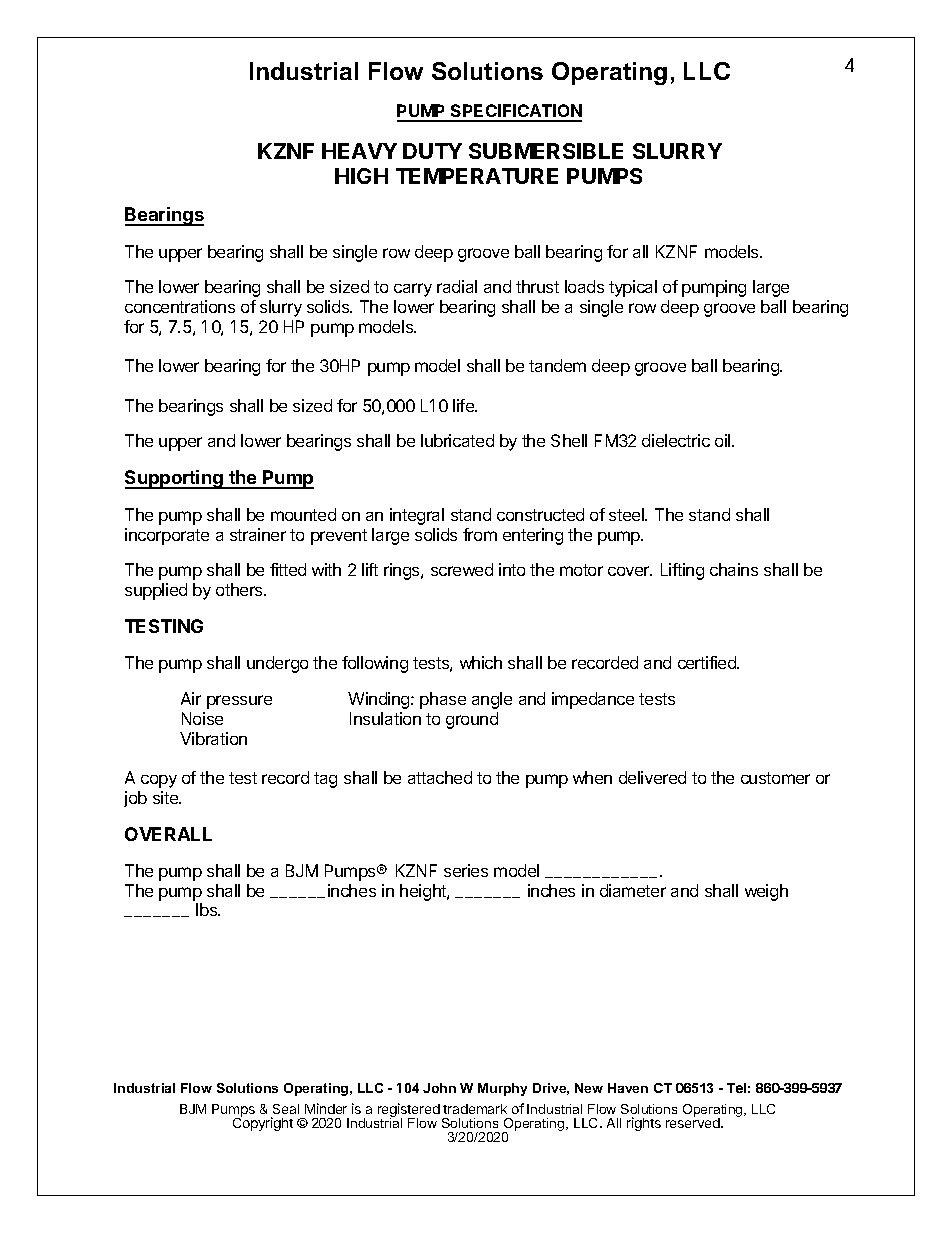 The width and height of the page is (952, 1233). What do you see at coordinates (481, 662) in the page?
I see `which` at bounding box center [481, 662].
